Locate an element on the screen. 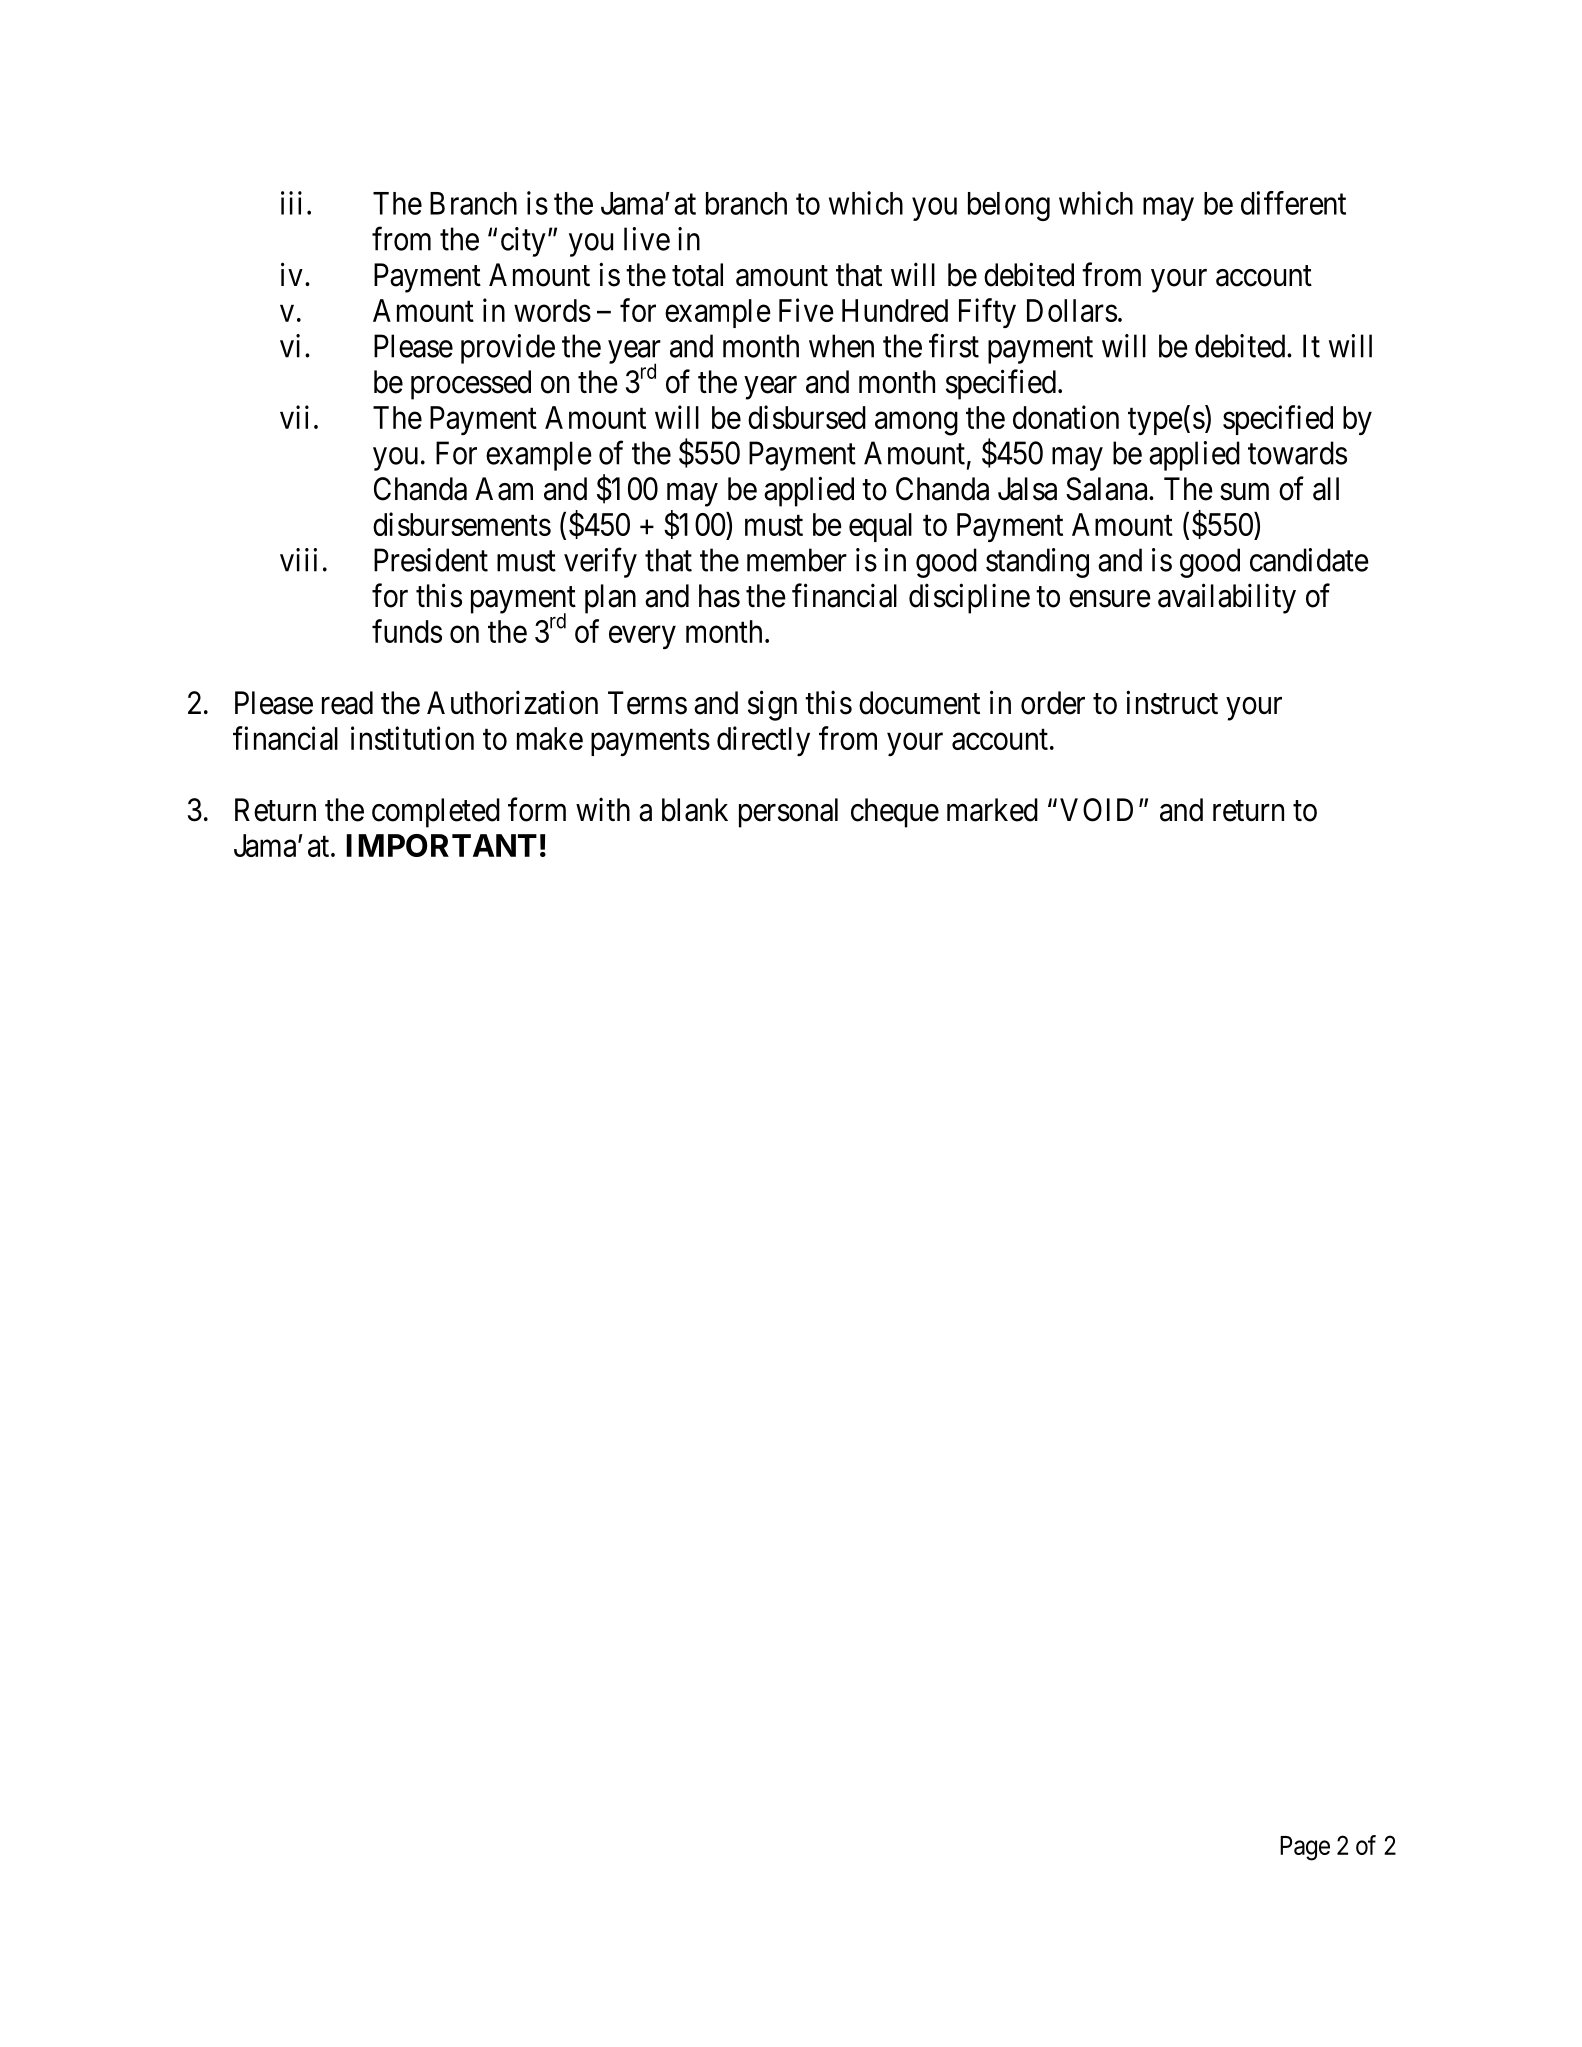 Image resolution: width=1582 pixels, height=2047 pixels. Five is located at coordinates (806, 310).
